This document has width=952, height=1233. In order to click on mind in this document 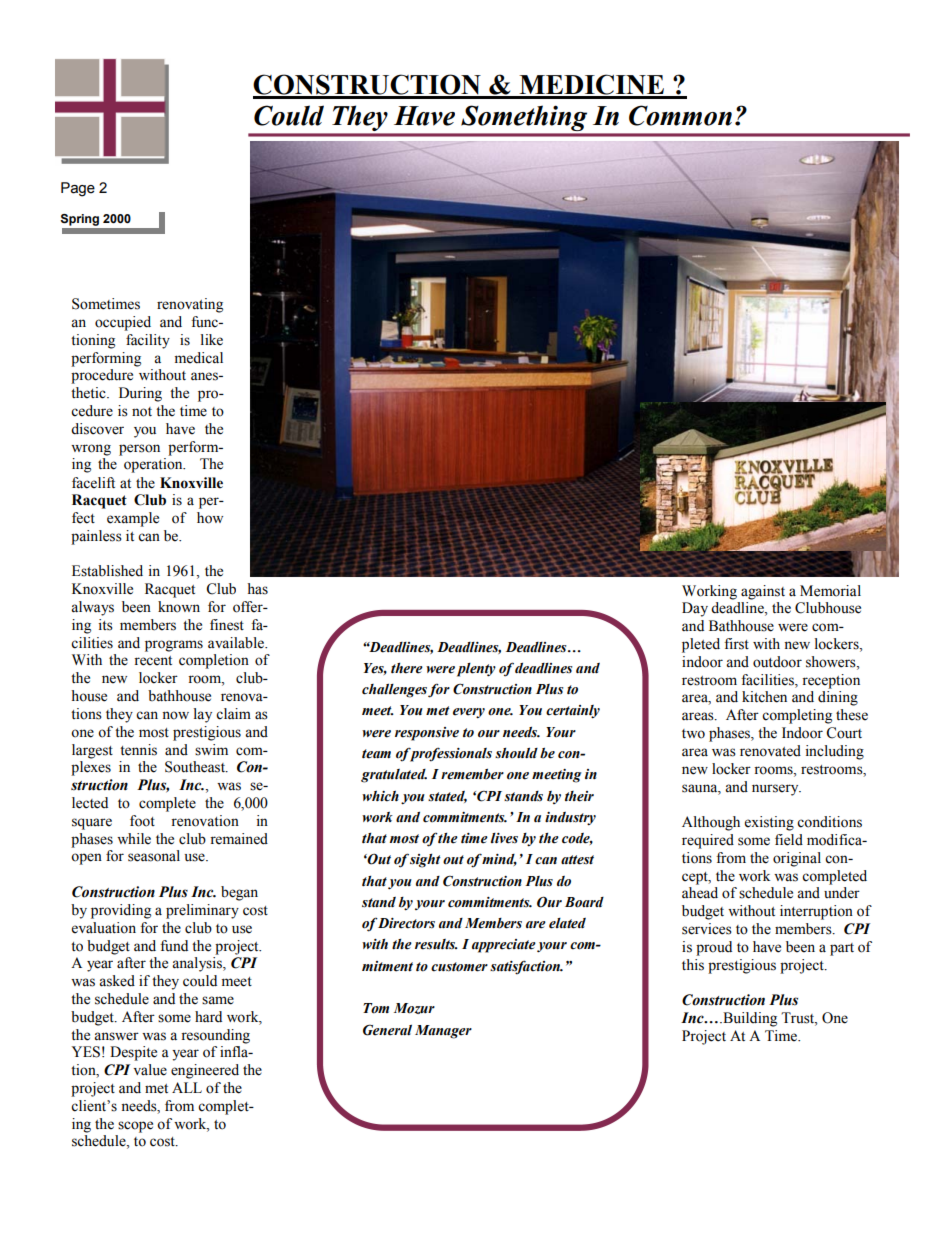, I will do `click(499, 860)`.
